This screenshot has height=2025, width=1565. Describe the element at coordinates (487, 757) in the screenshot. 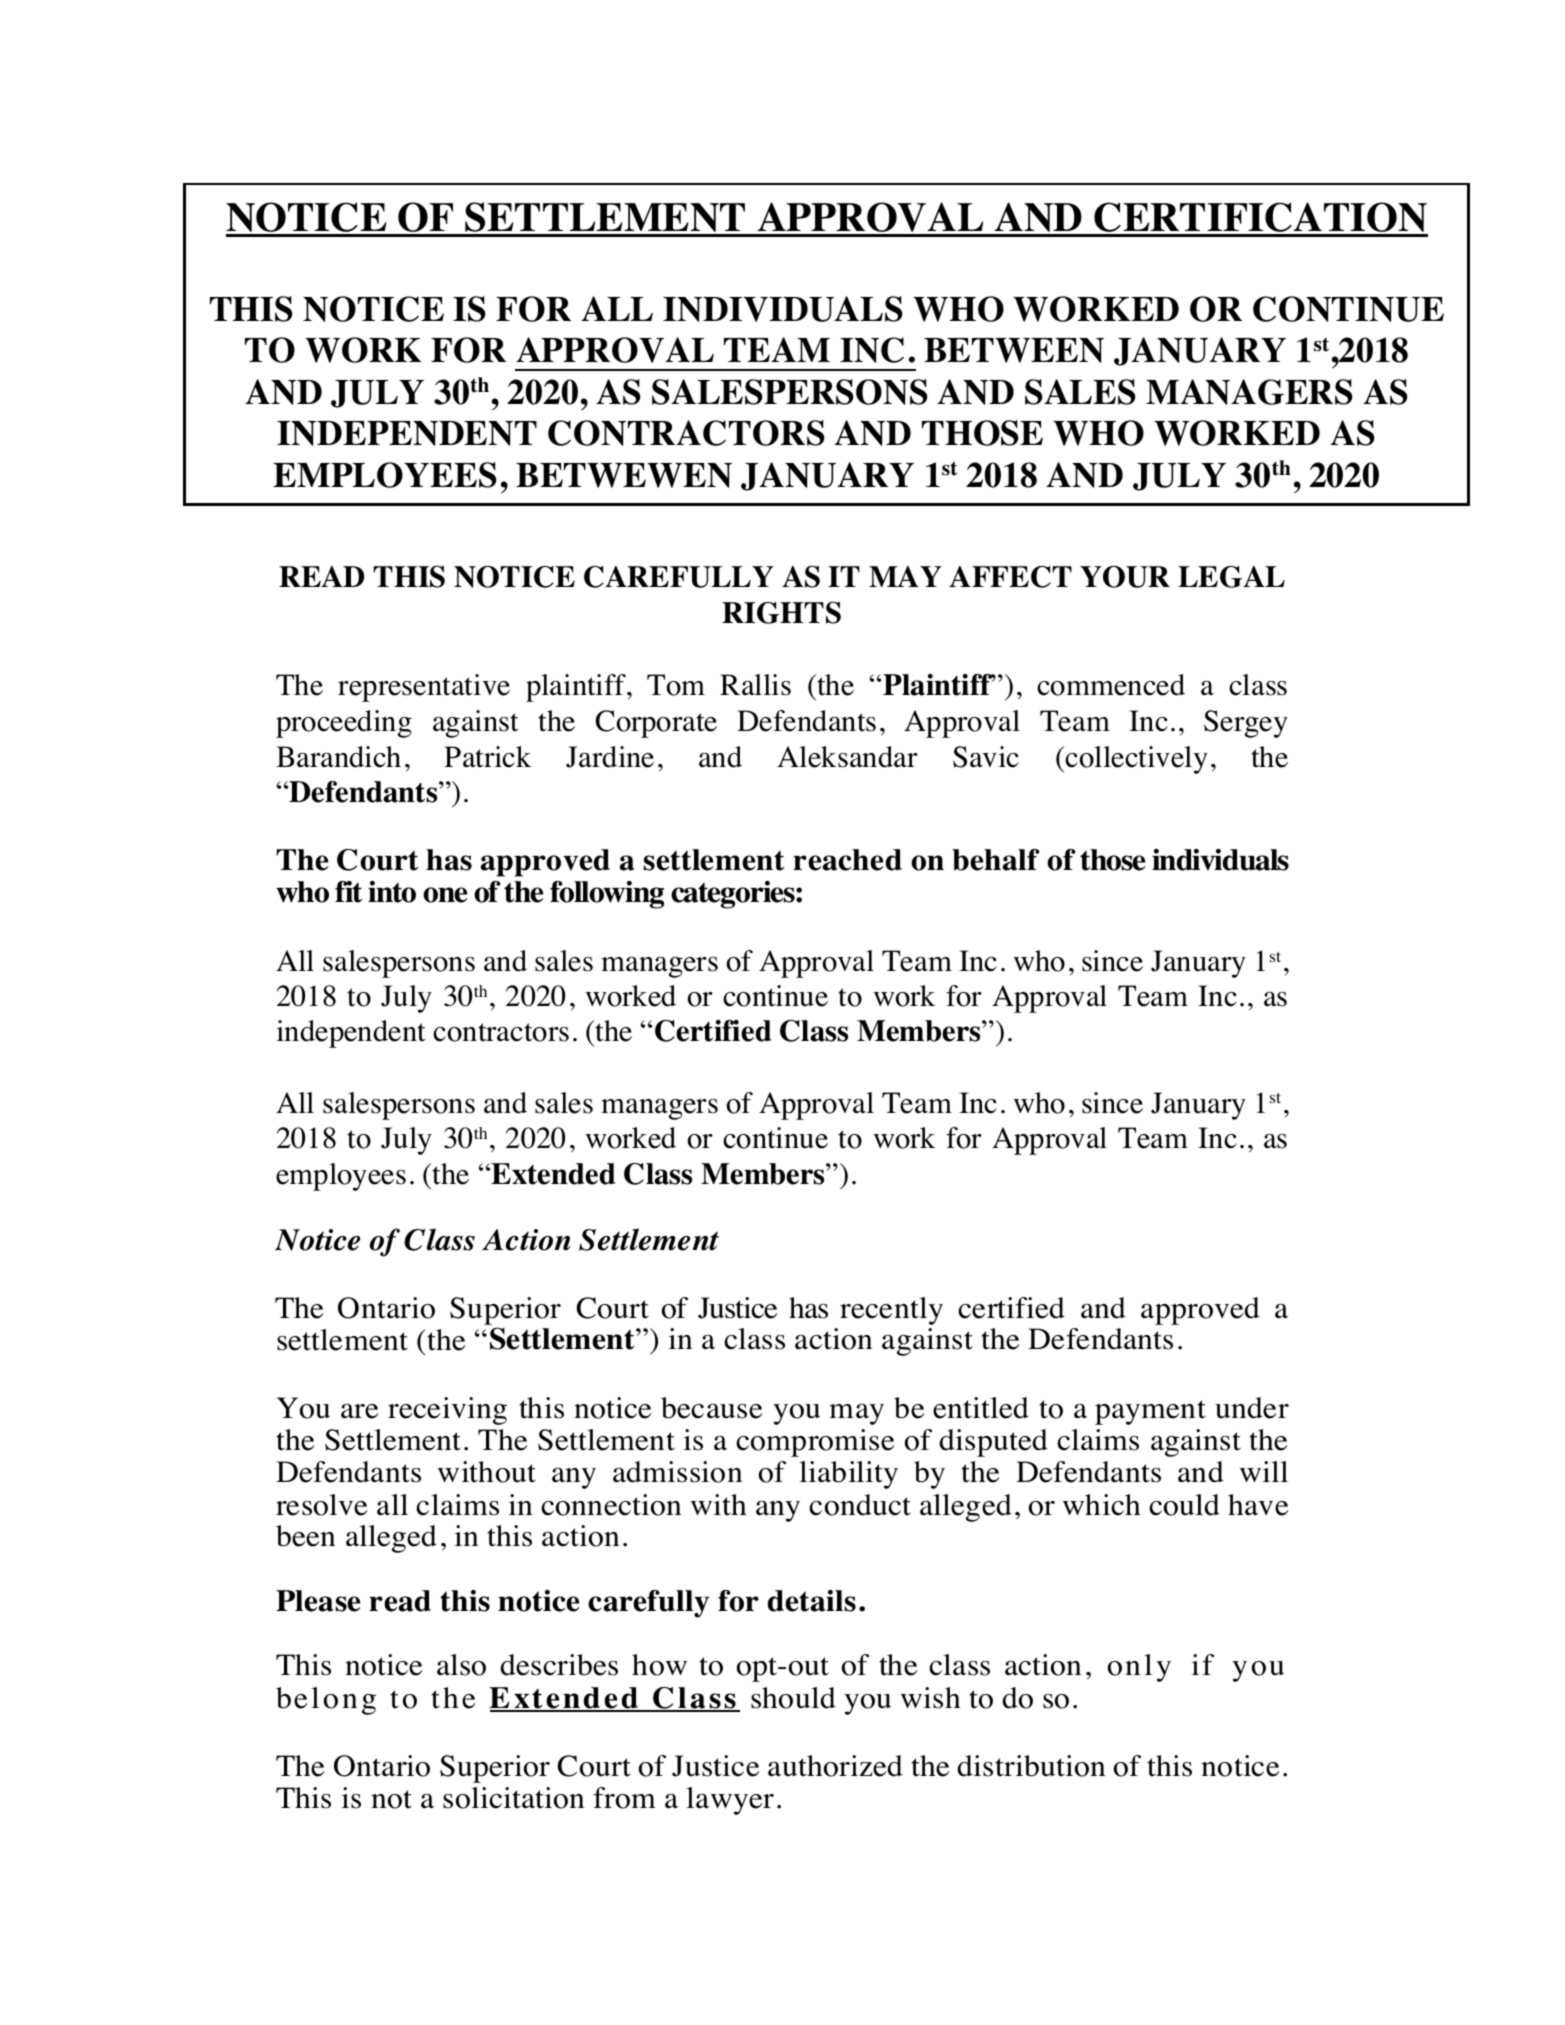

I see `Patrick` at that location.
